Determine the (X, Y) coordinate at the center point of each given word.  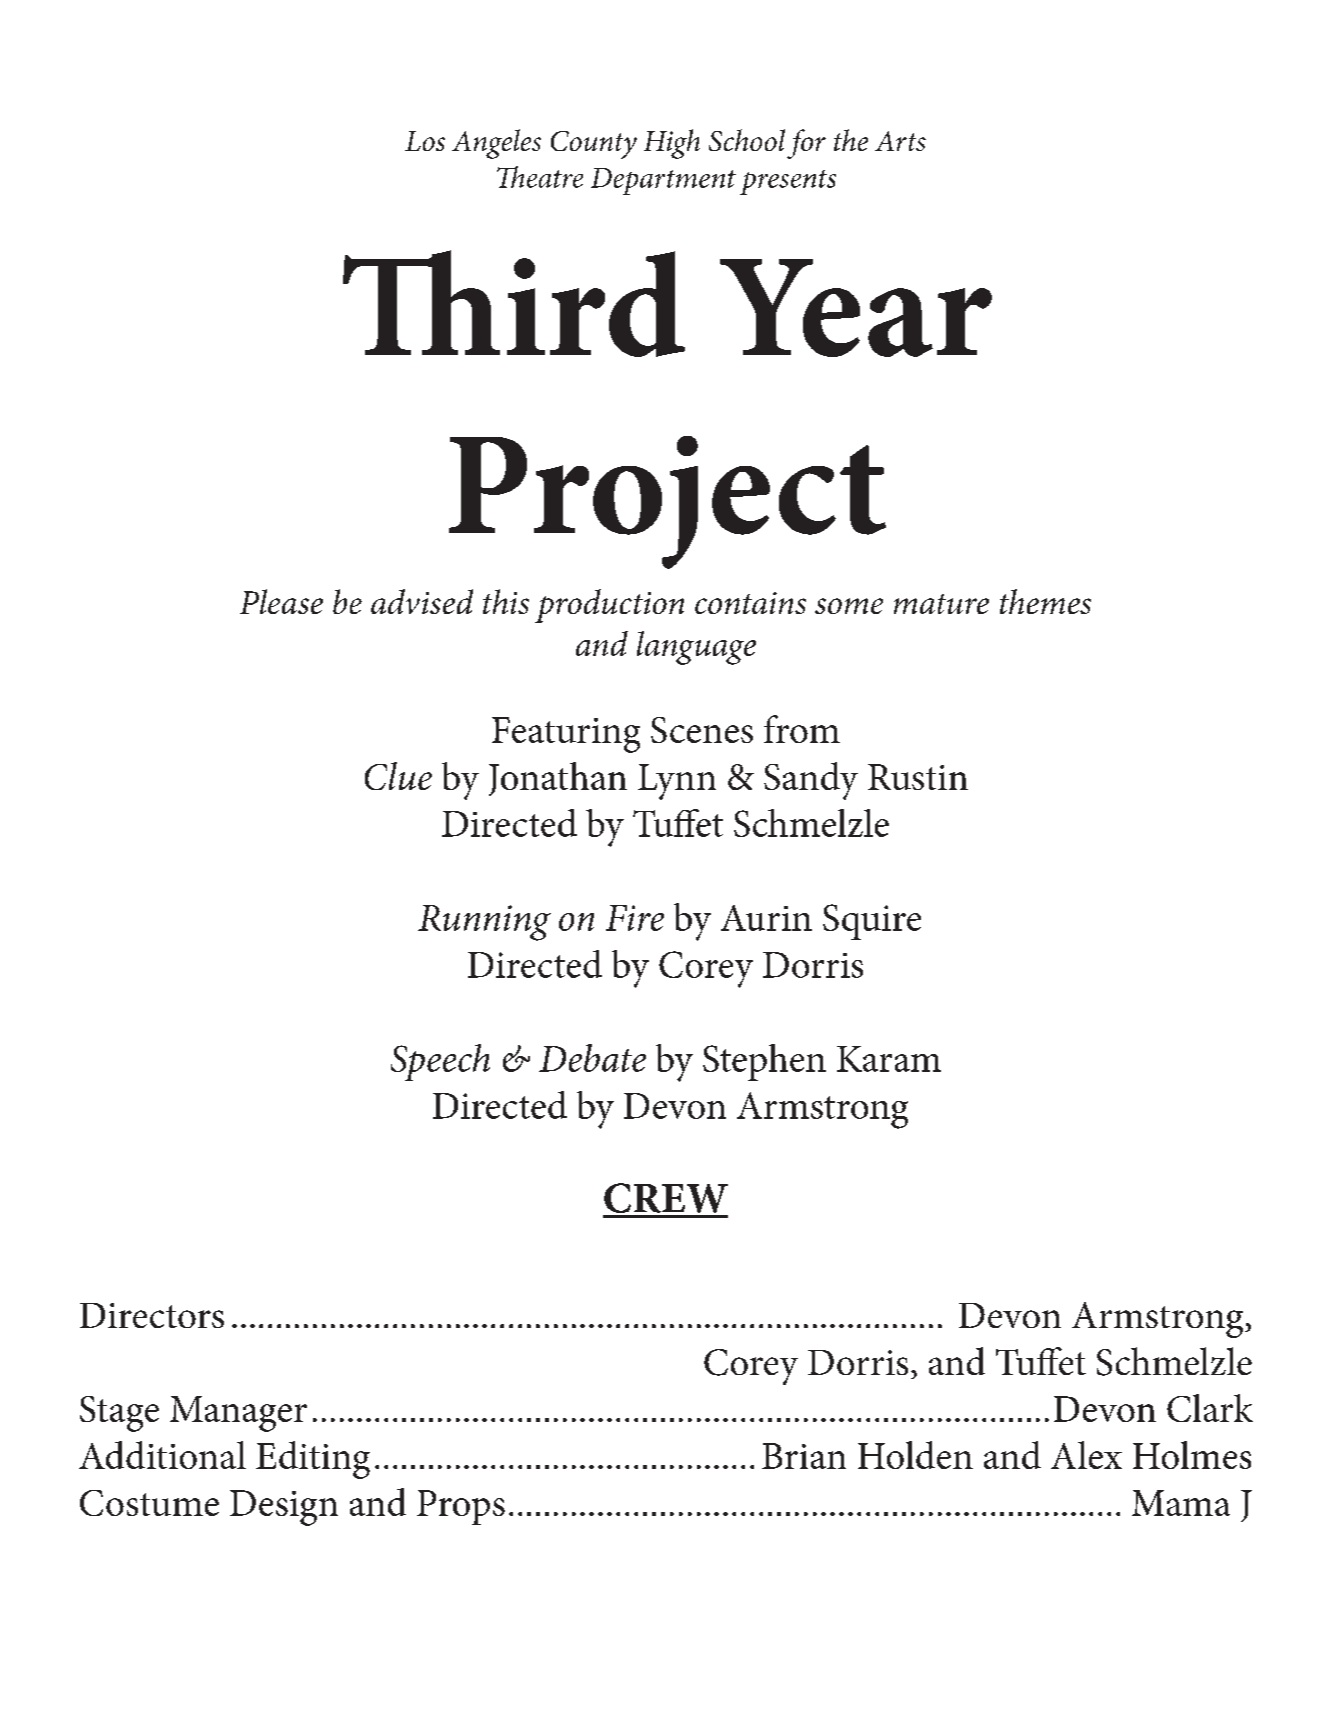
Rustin (918, 777)
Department (663, 181)
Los (425, 141)
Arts (900, 141)
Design (284, 1508)
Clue (398, 776)
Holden (915, 1455)
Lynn (677, 782)
